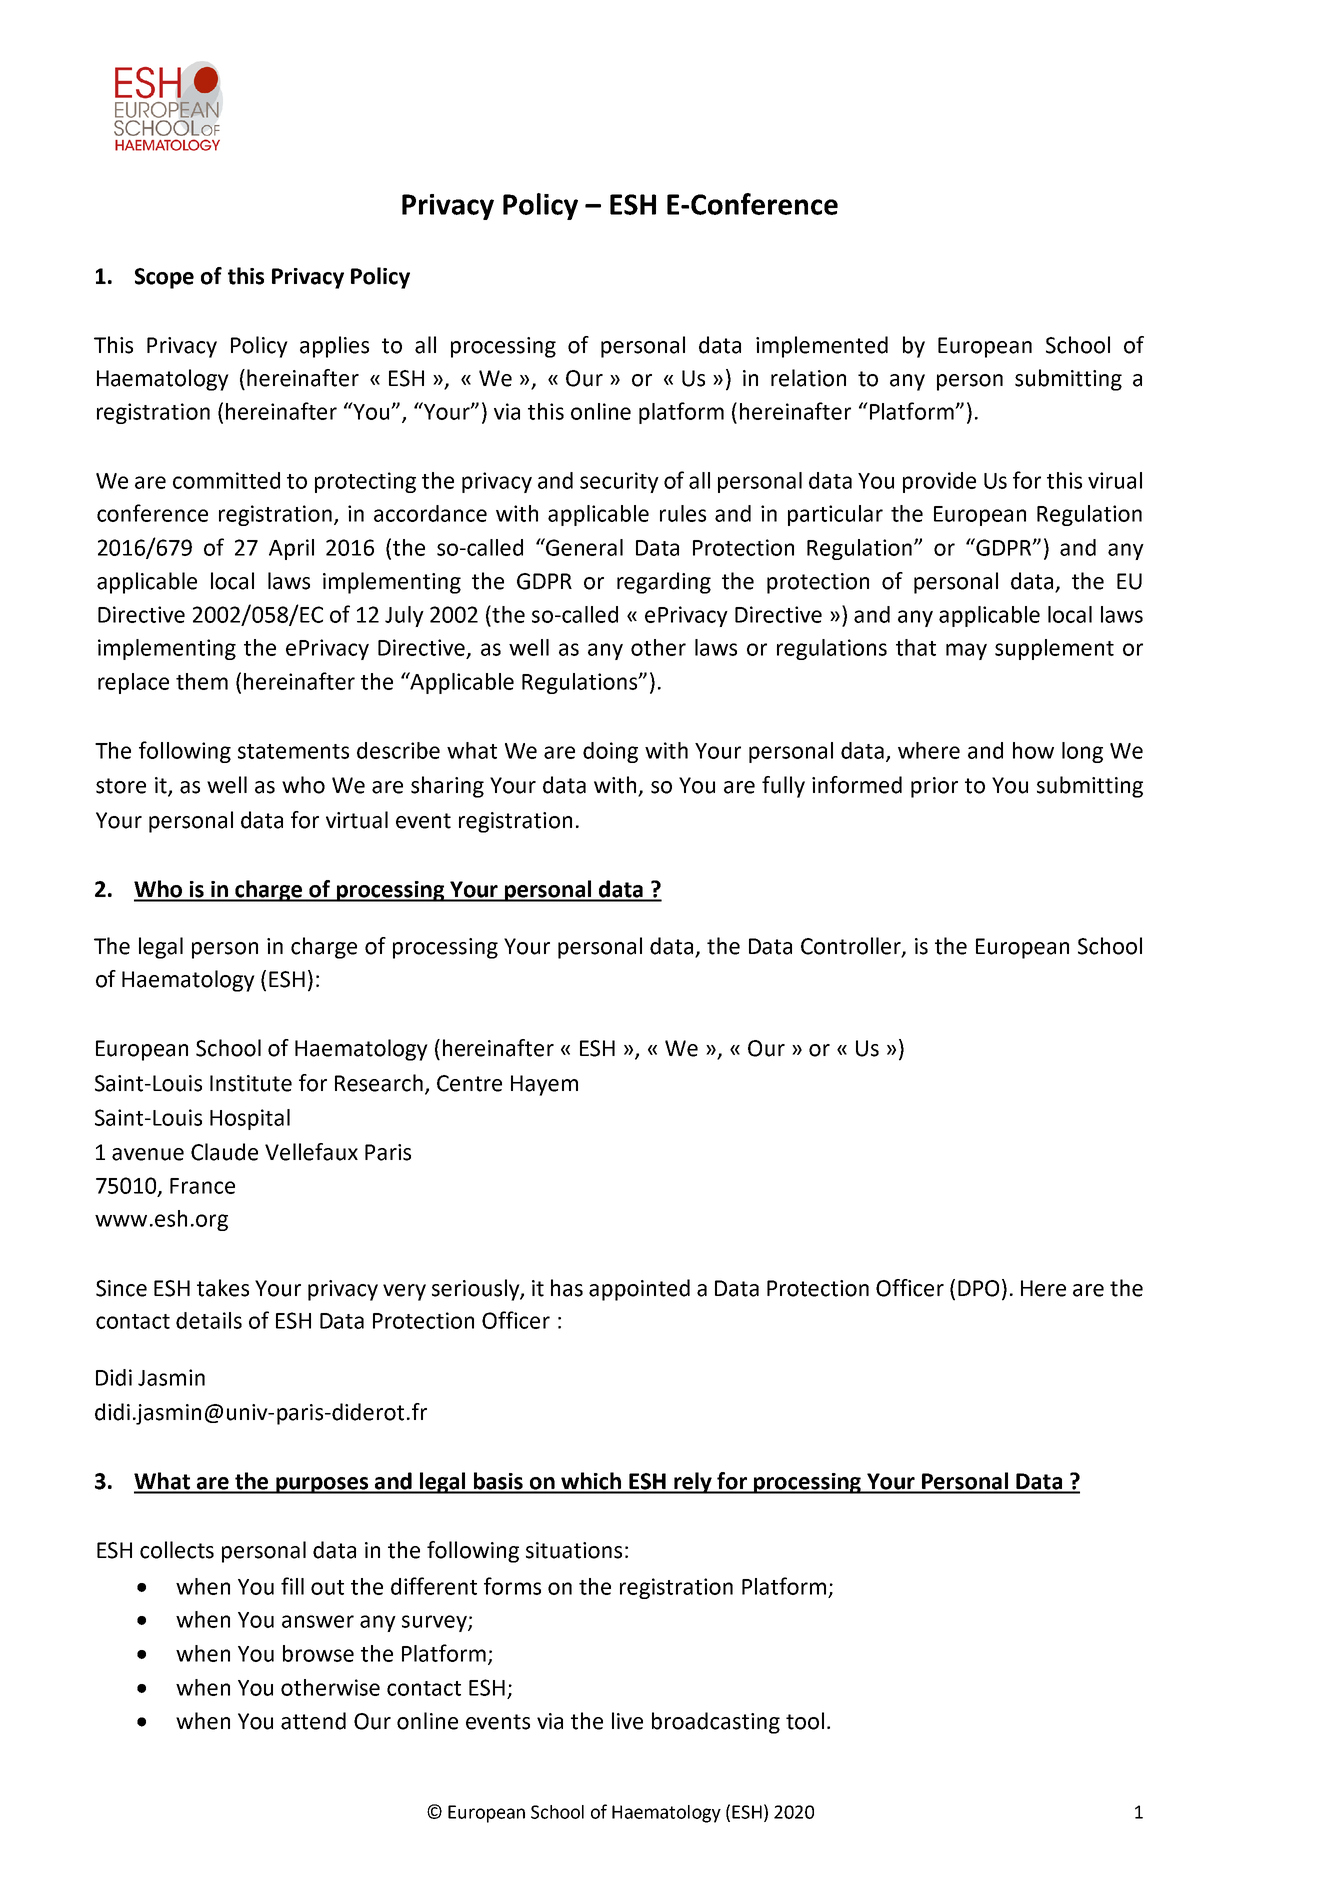 The height and width of the screenshot is (1888, 1334). Describe the element at coordinates (627, 1721) in the screenshot. I see `live` at that location.
